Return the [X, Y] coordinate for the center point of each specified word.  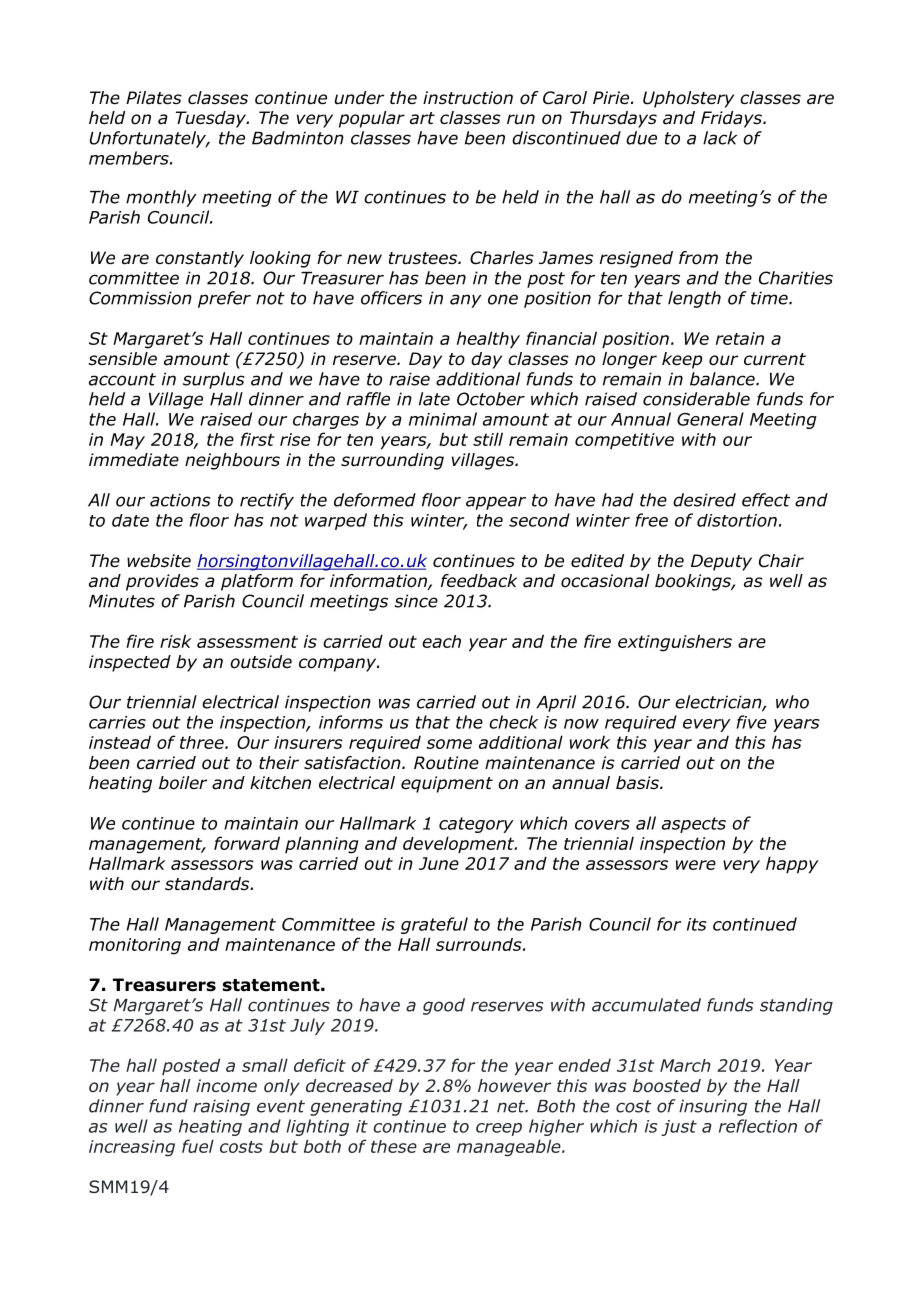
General [710, 419]
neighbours [232, 461]
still [488, 439]
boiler [183, 783]
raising [221, 1107]
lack [720, 138]
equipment [447, 784]
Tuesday [212, 119]
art [422, 118]
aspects [694, 825]
